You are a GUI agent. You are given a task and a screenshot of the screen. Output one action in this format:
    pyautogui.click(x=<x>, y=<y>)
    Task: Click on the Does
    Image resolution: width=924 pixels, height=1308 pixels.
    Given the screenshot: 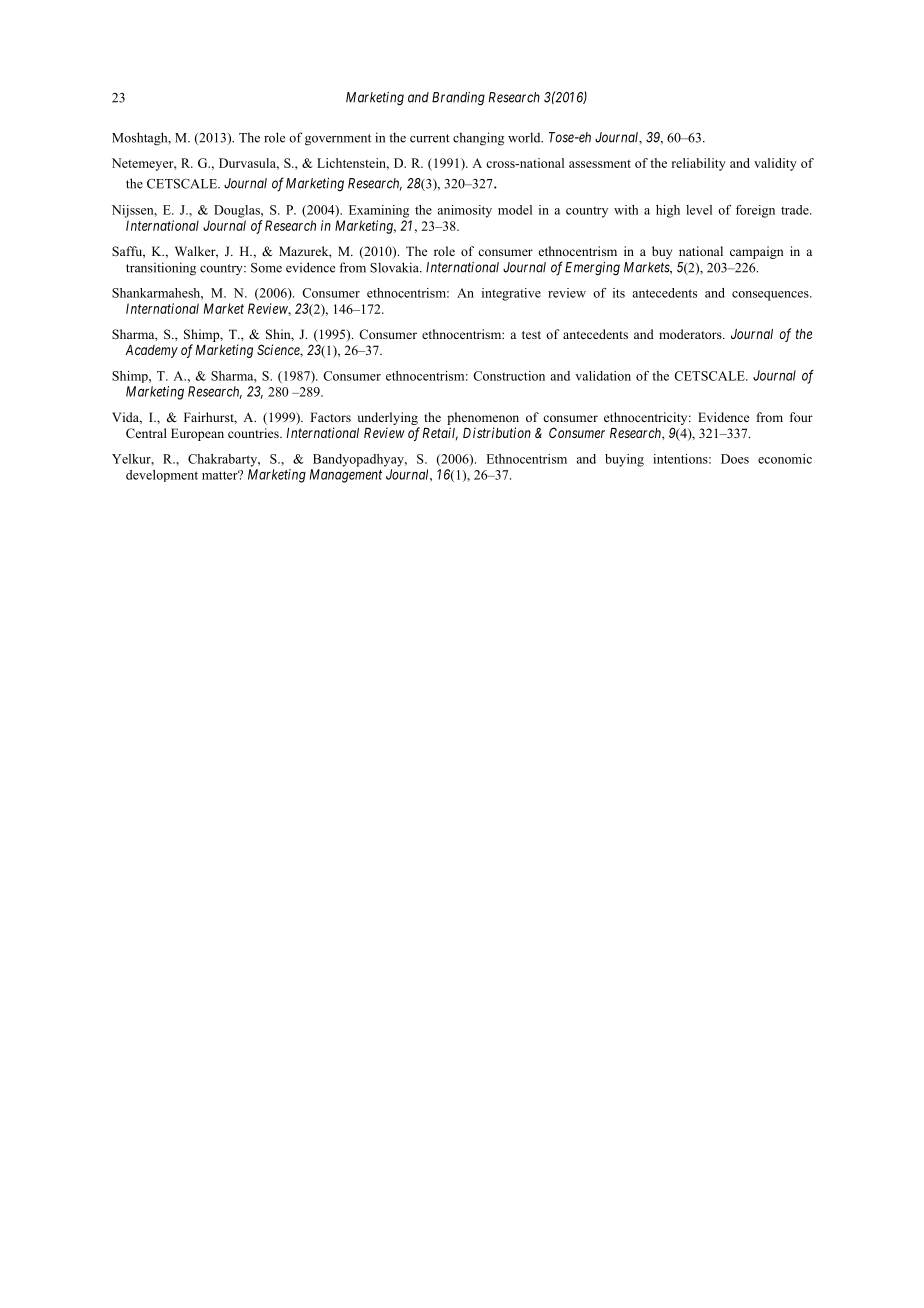 What is the action you would take?
    pyautogui.click(x=735, y=459)
